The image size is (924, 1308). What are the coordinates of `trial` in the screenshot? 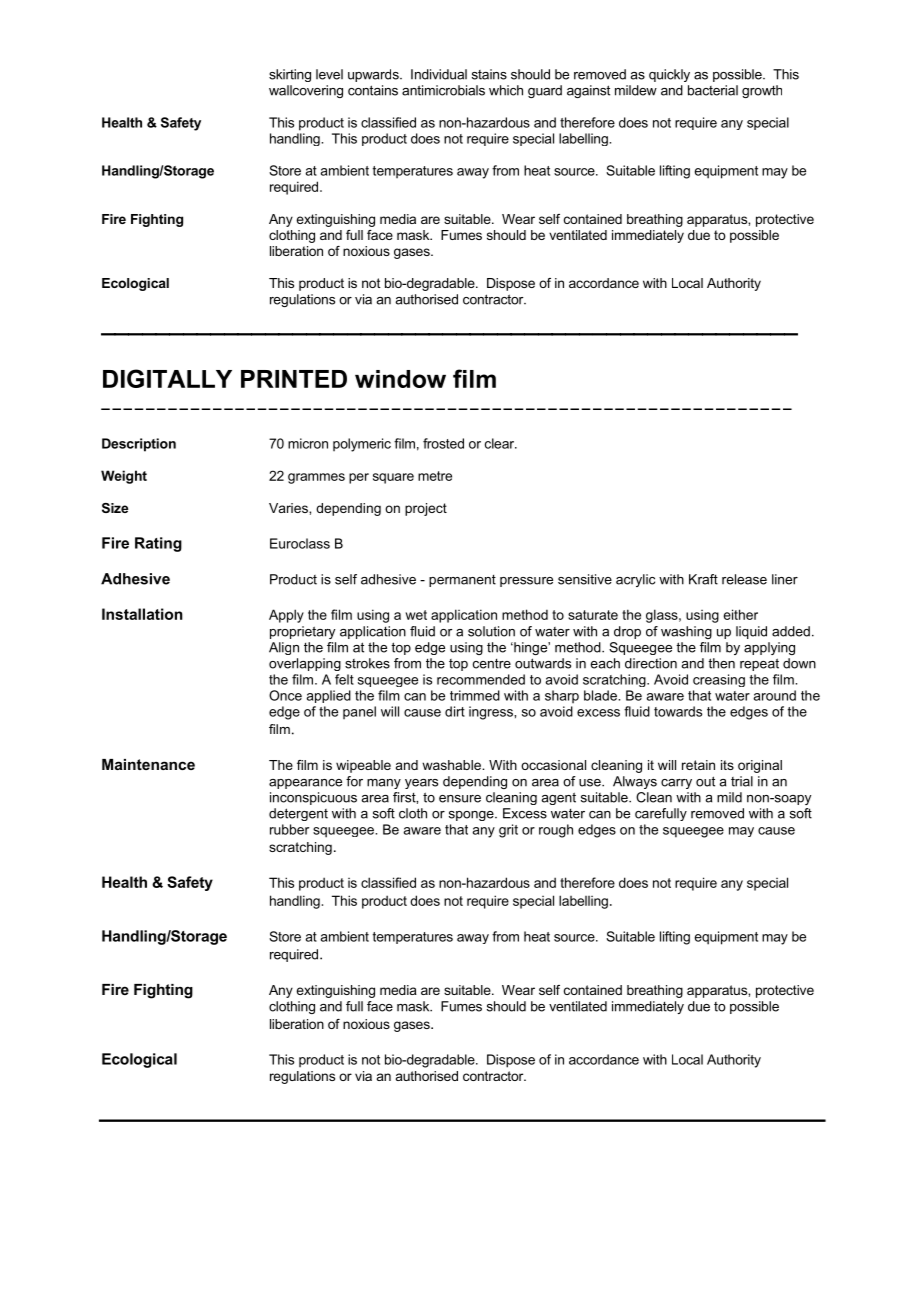 It's located at (742, 781).
